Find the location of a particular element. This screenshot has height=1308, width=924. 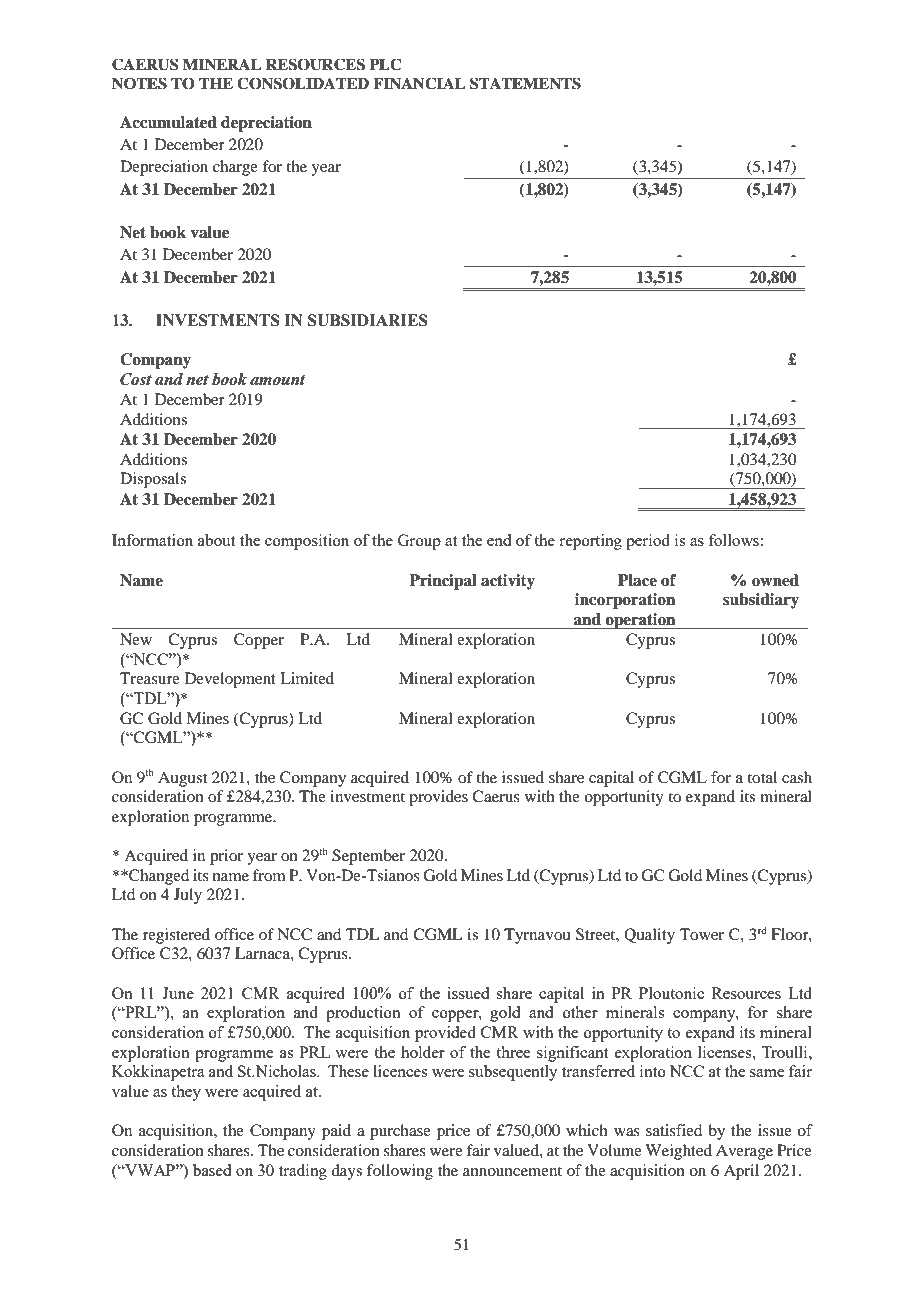

subsidiary is located at coordinates (761, 601).
